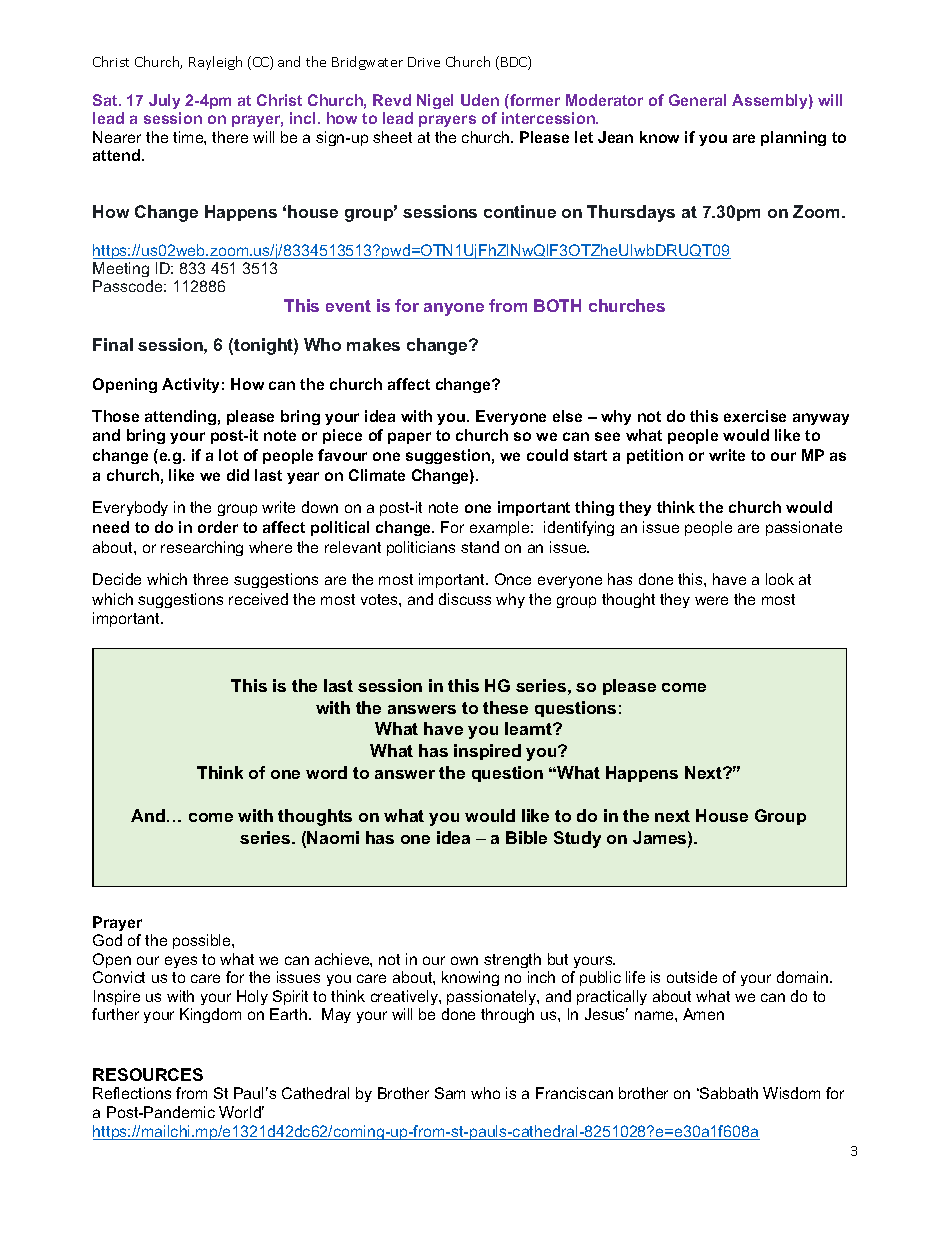 The image size is (952, 1233). What do you see at coordinates (409, 438) in the page?
I see `paper` at bounding box center [409, 438].
